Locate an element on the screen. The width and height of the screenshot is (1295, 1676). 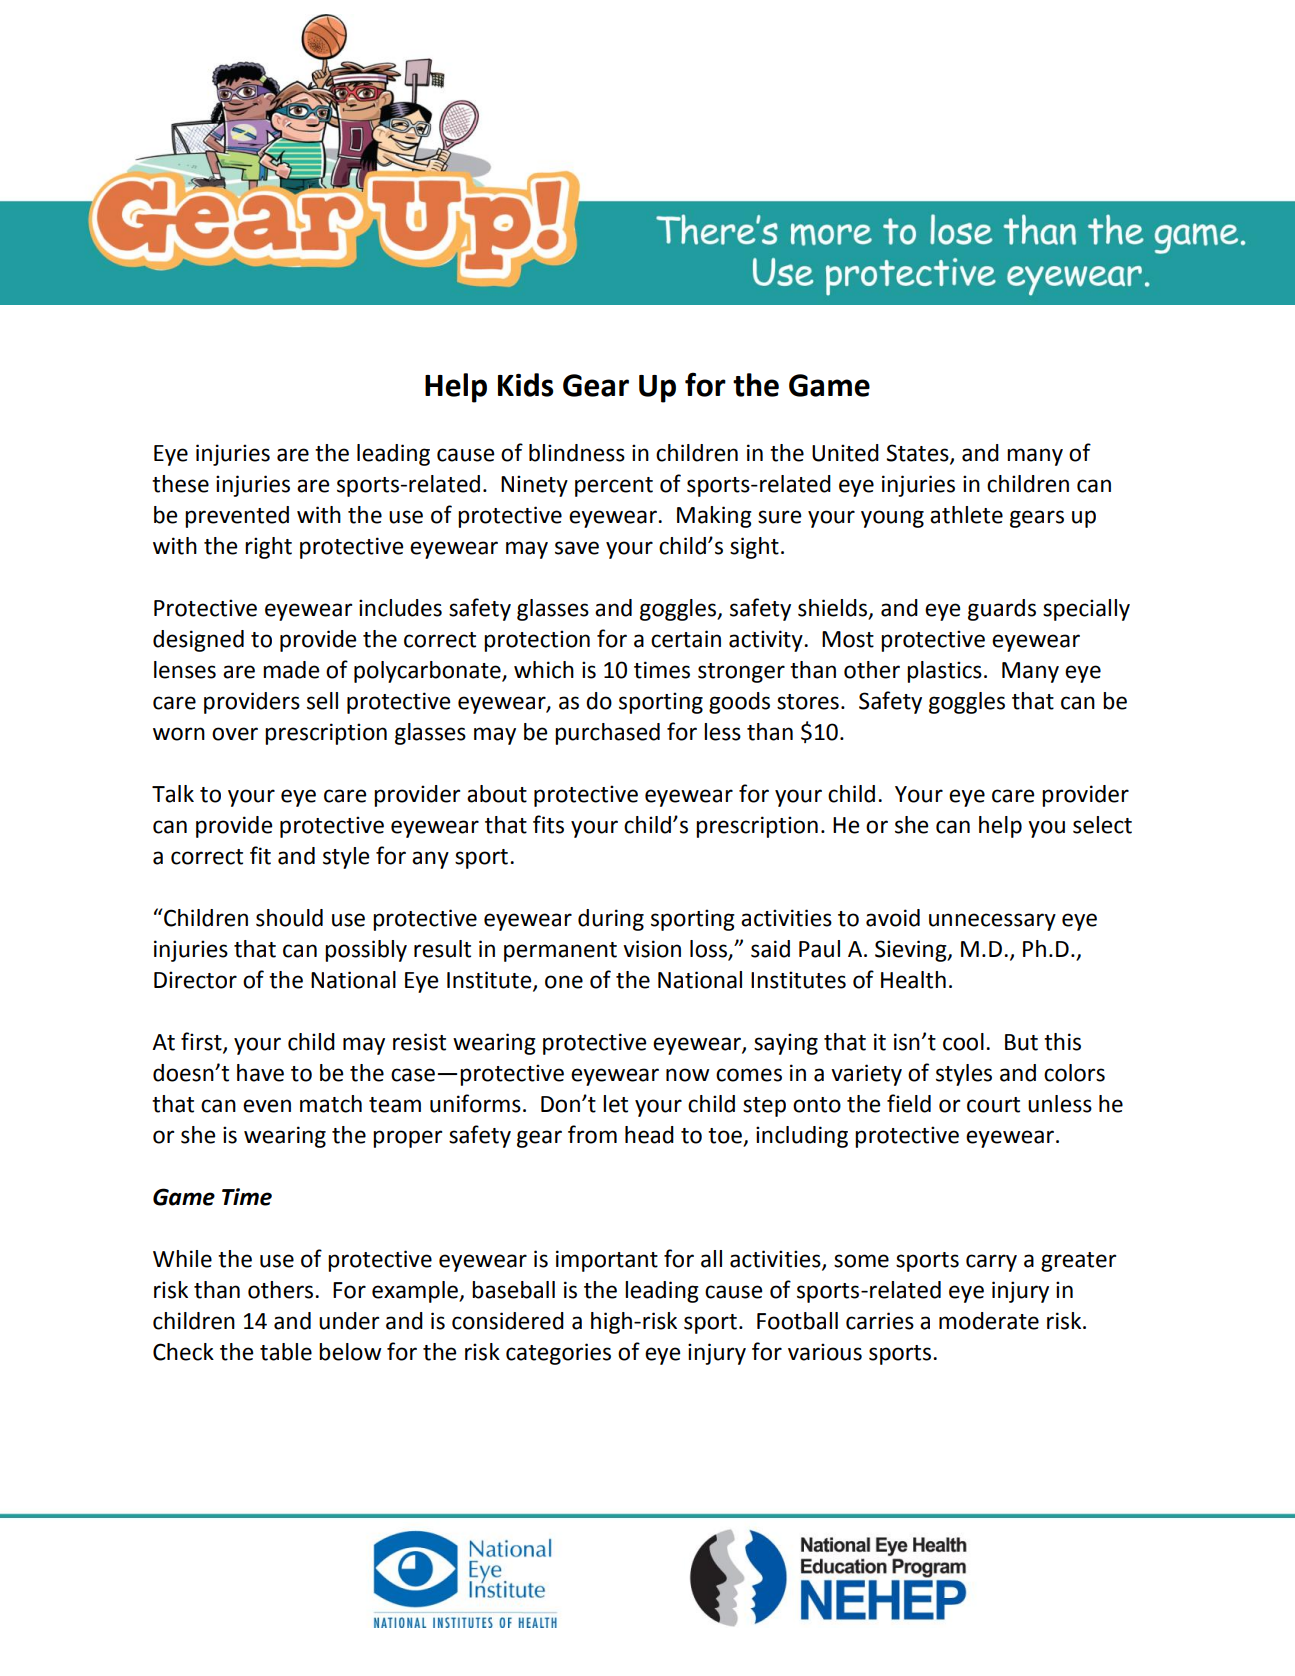
sell is located at coordinates (322, 701).
